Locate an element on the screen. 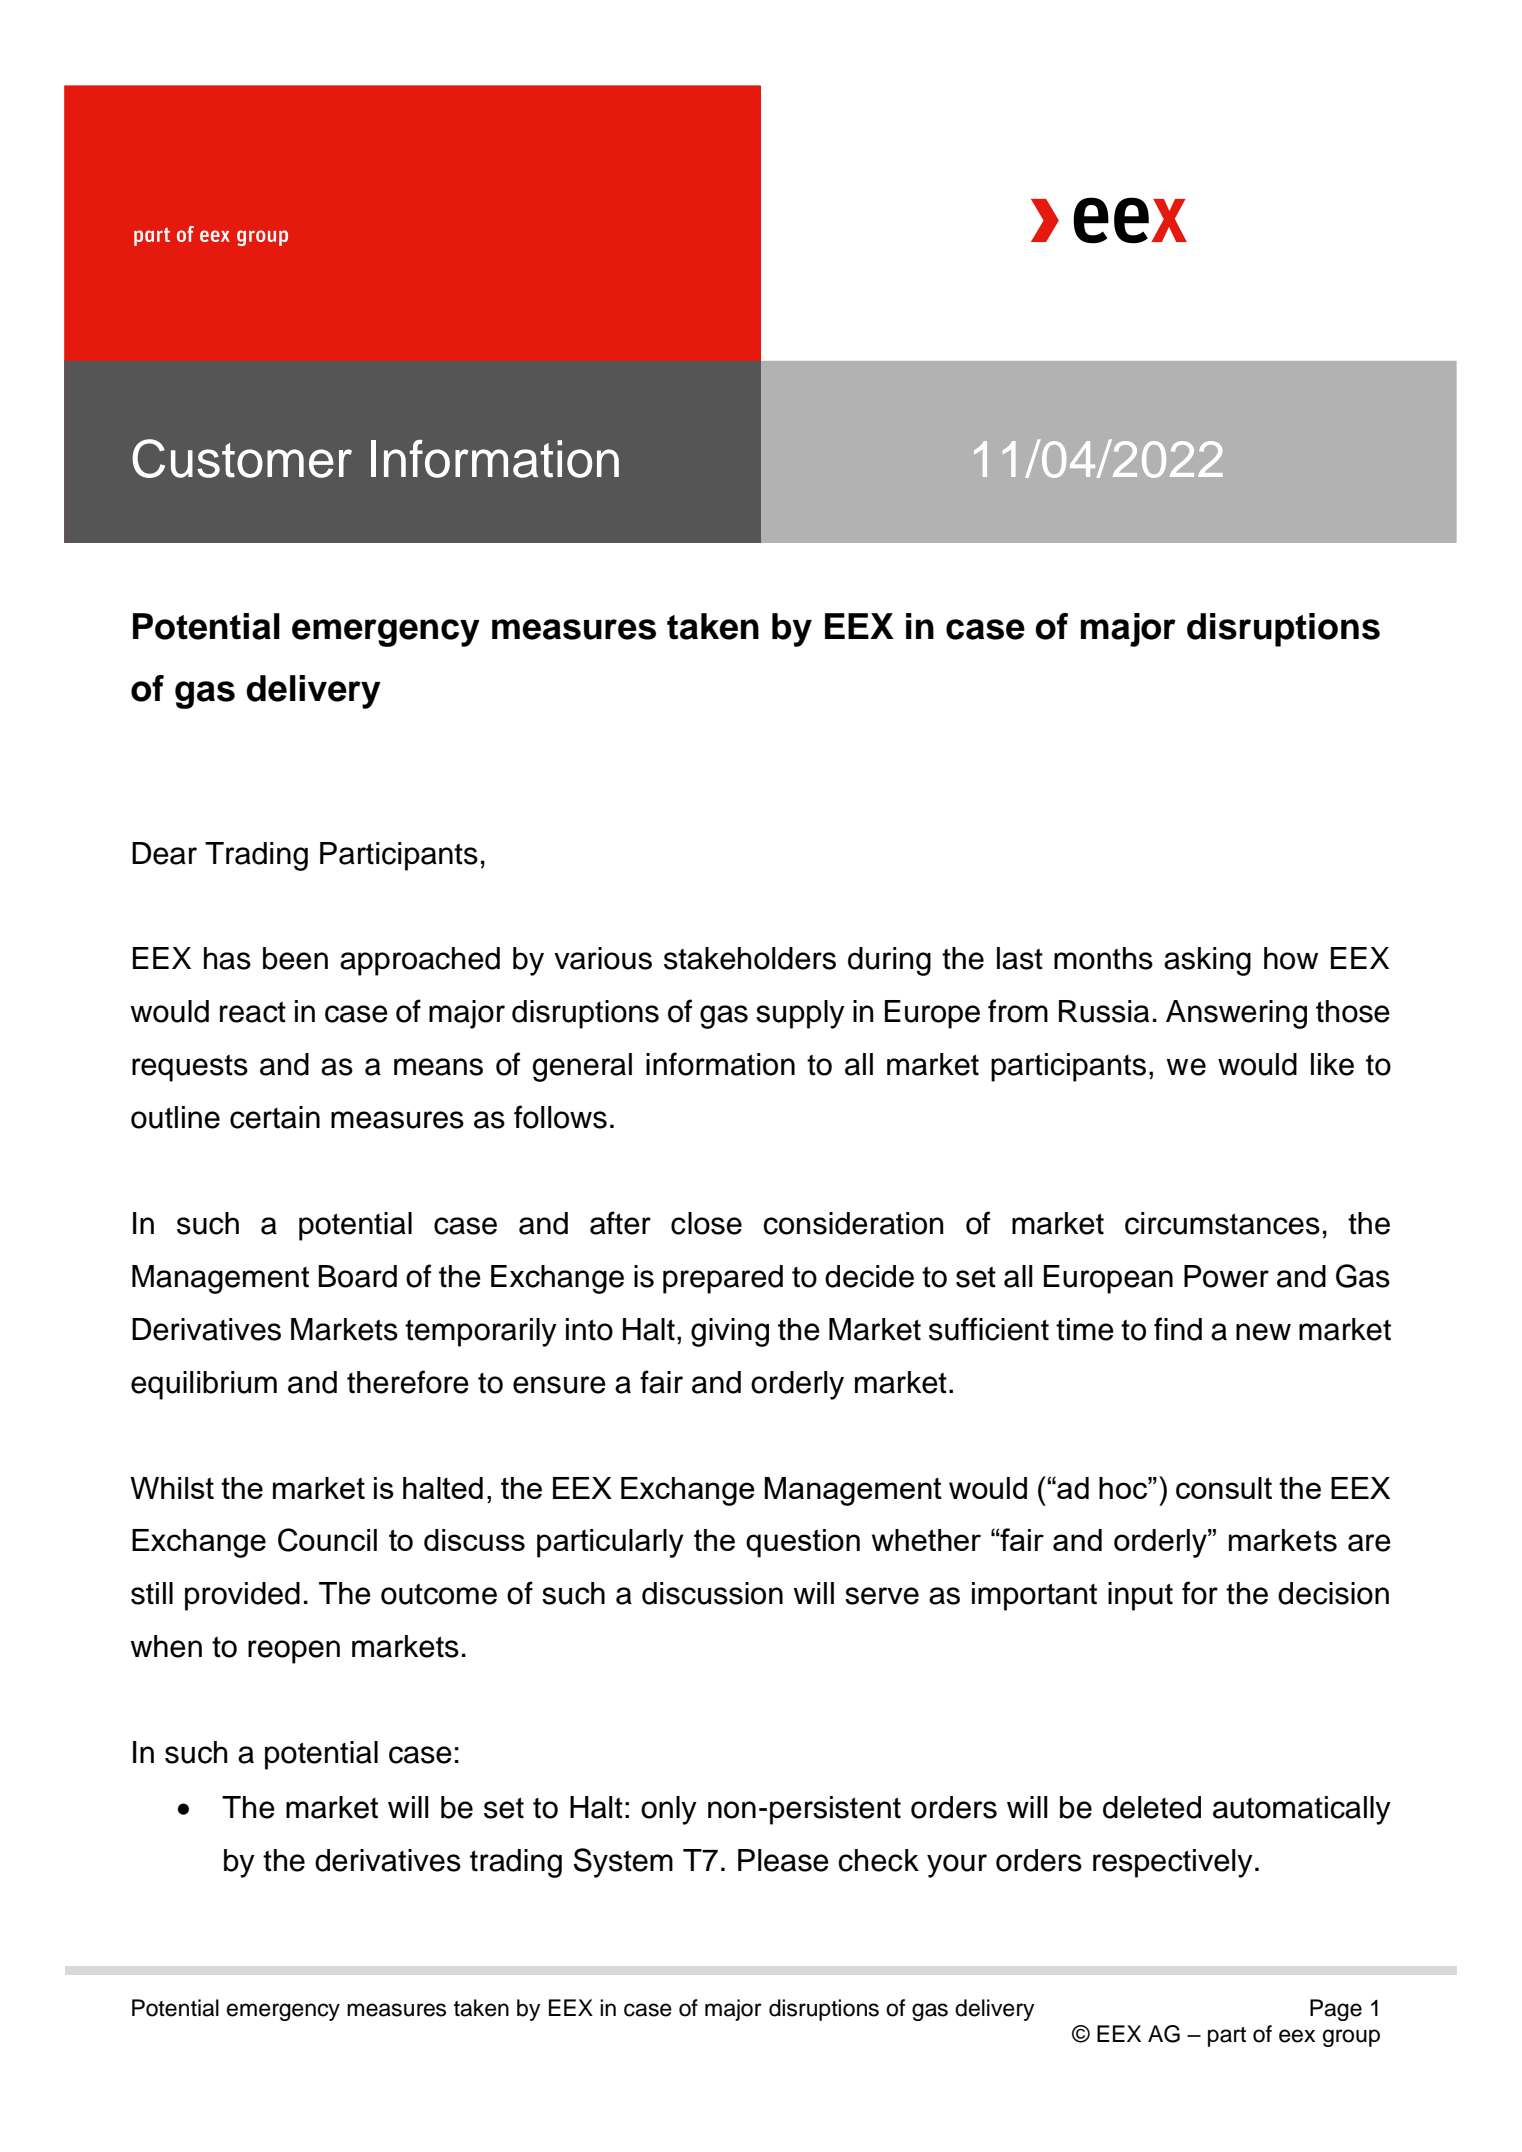 This screenshot has width=1522, height=2152. how is located at coordinates (1291, 958).
